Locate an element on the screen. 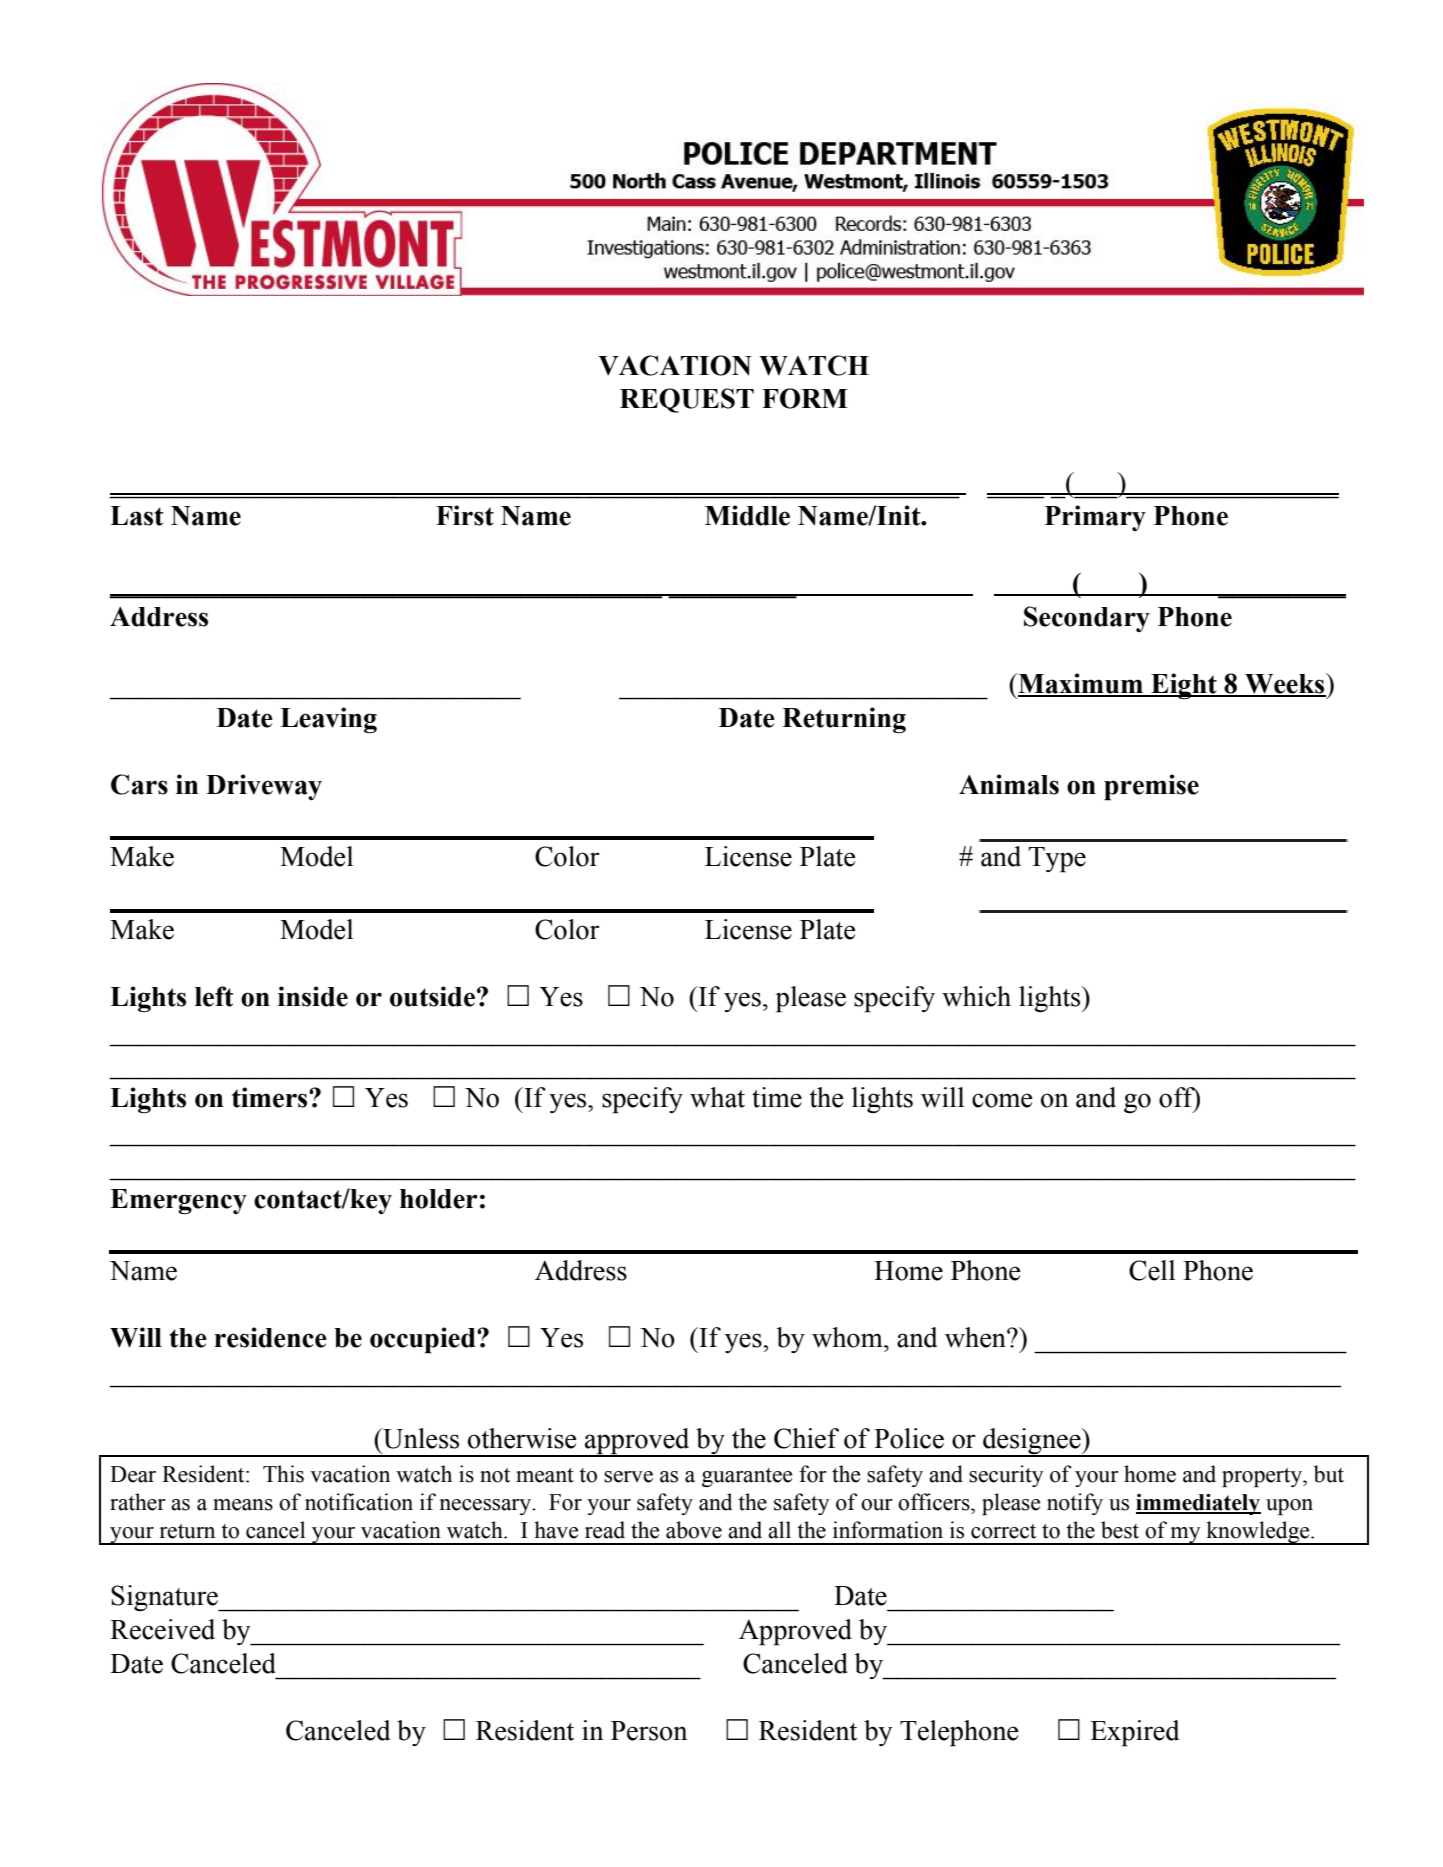 This screenshot has height=1867, width=1443. Received is located at coordinates (162, 1629).
